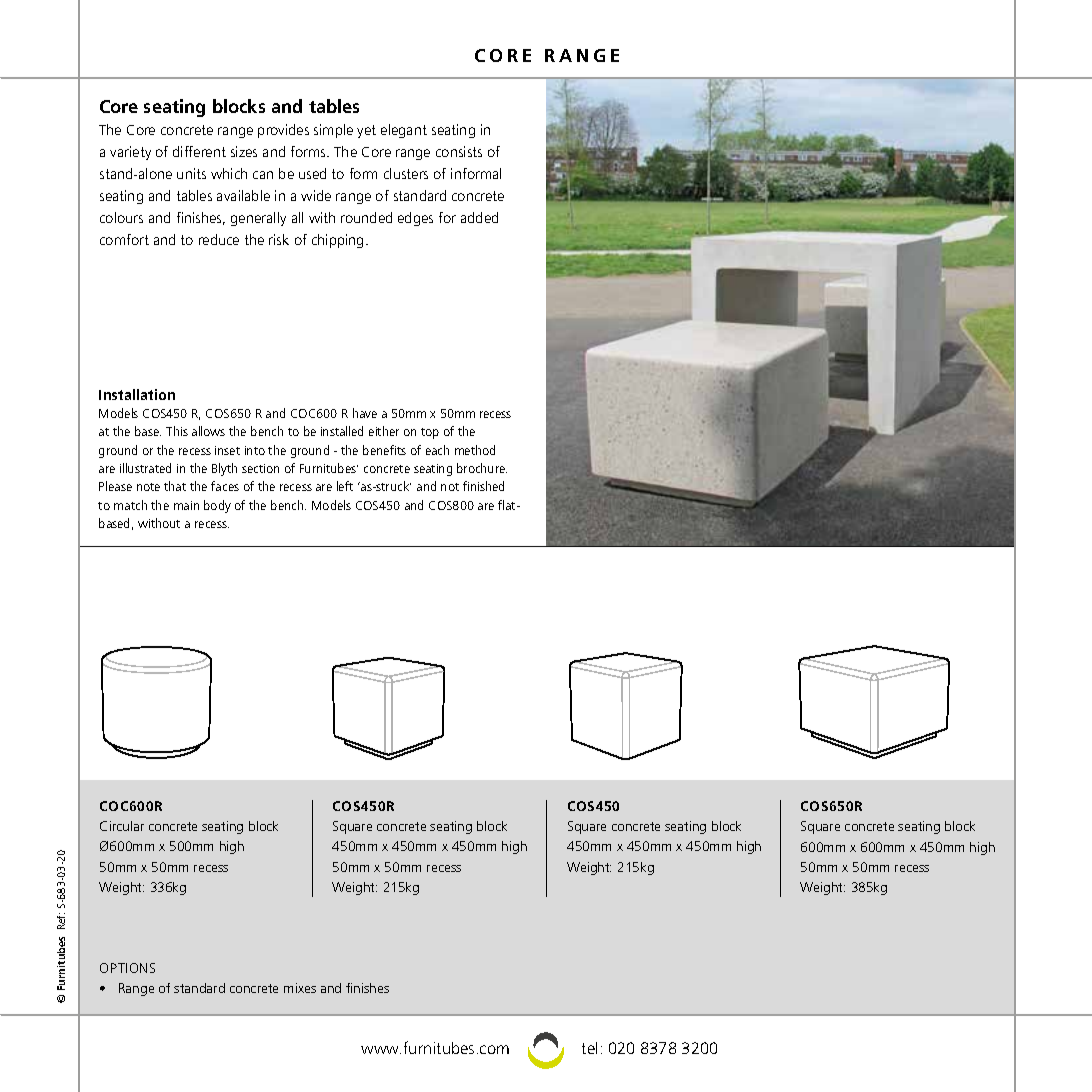  Describe the element at coordinates (191, 173) in the screenshot. I see `units` at that location.
